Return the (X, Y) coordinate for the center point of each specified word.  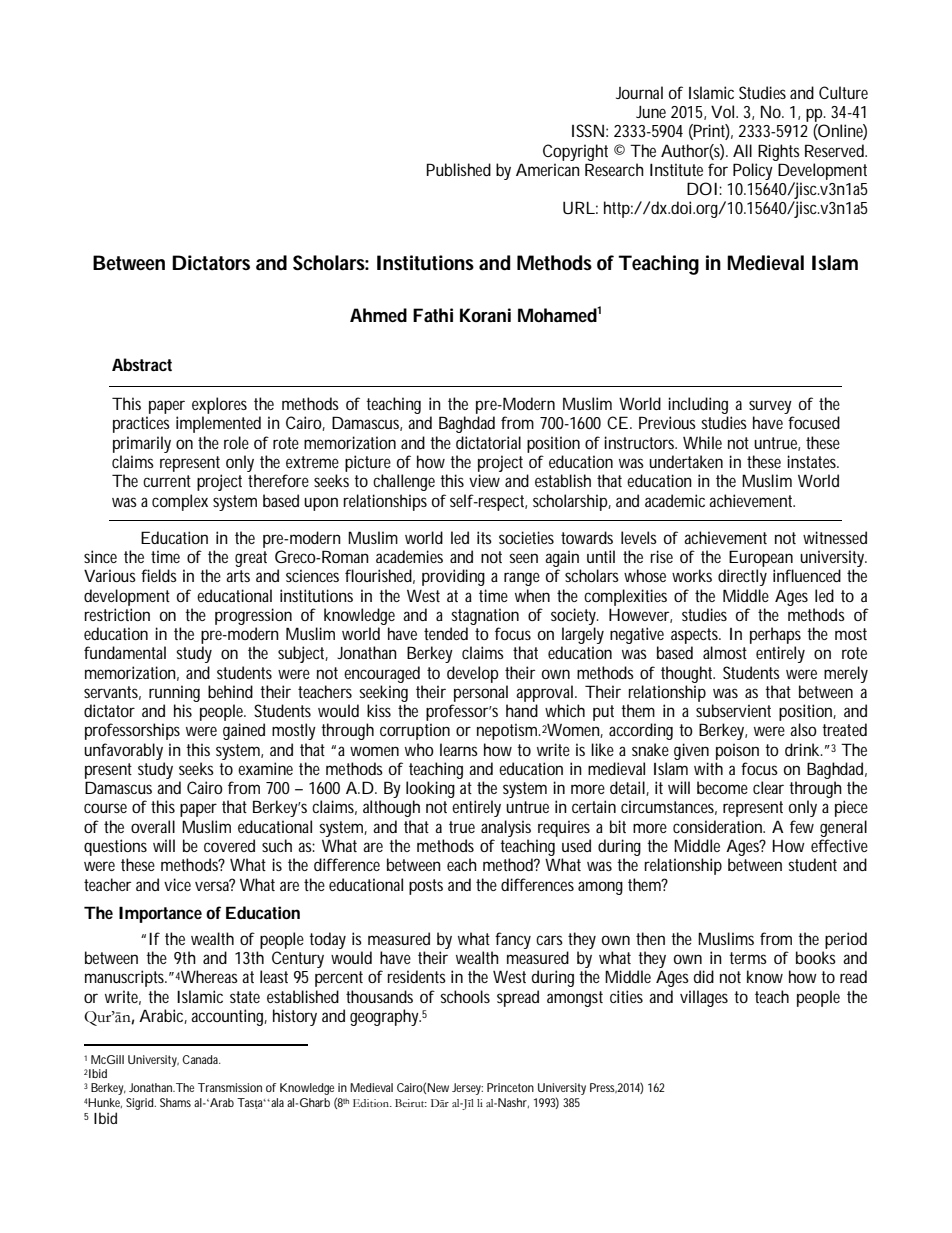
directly (742, 577)
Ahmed (378, 315)
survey (771, 408)
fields (159, 575)
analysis (506, 828)
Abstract (142, 364)
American (548, 169)
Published (459, 169)
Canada (201, 1059)
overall (153, 826)
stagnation (485, 616)
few (802, 826)
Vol (724, 111)
